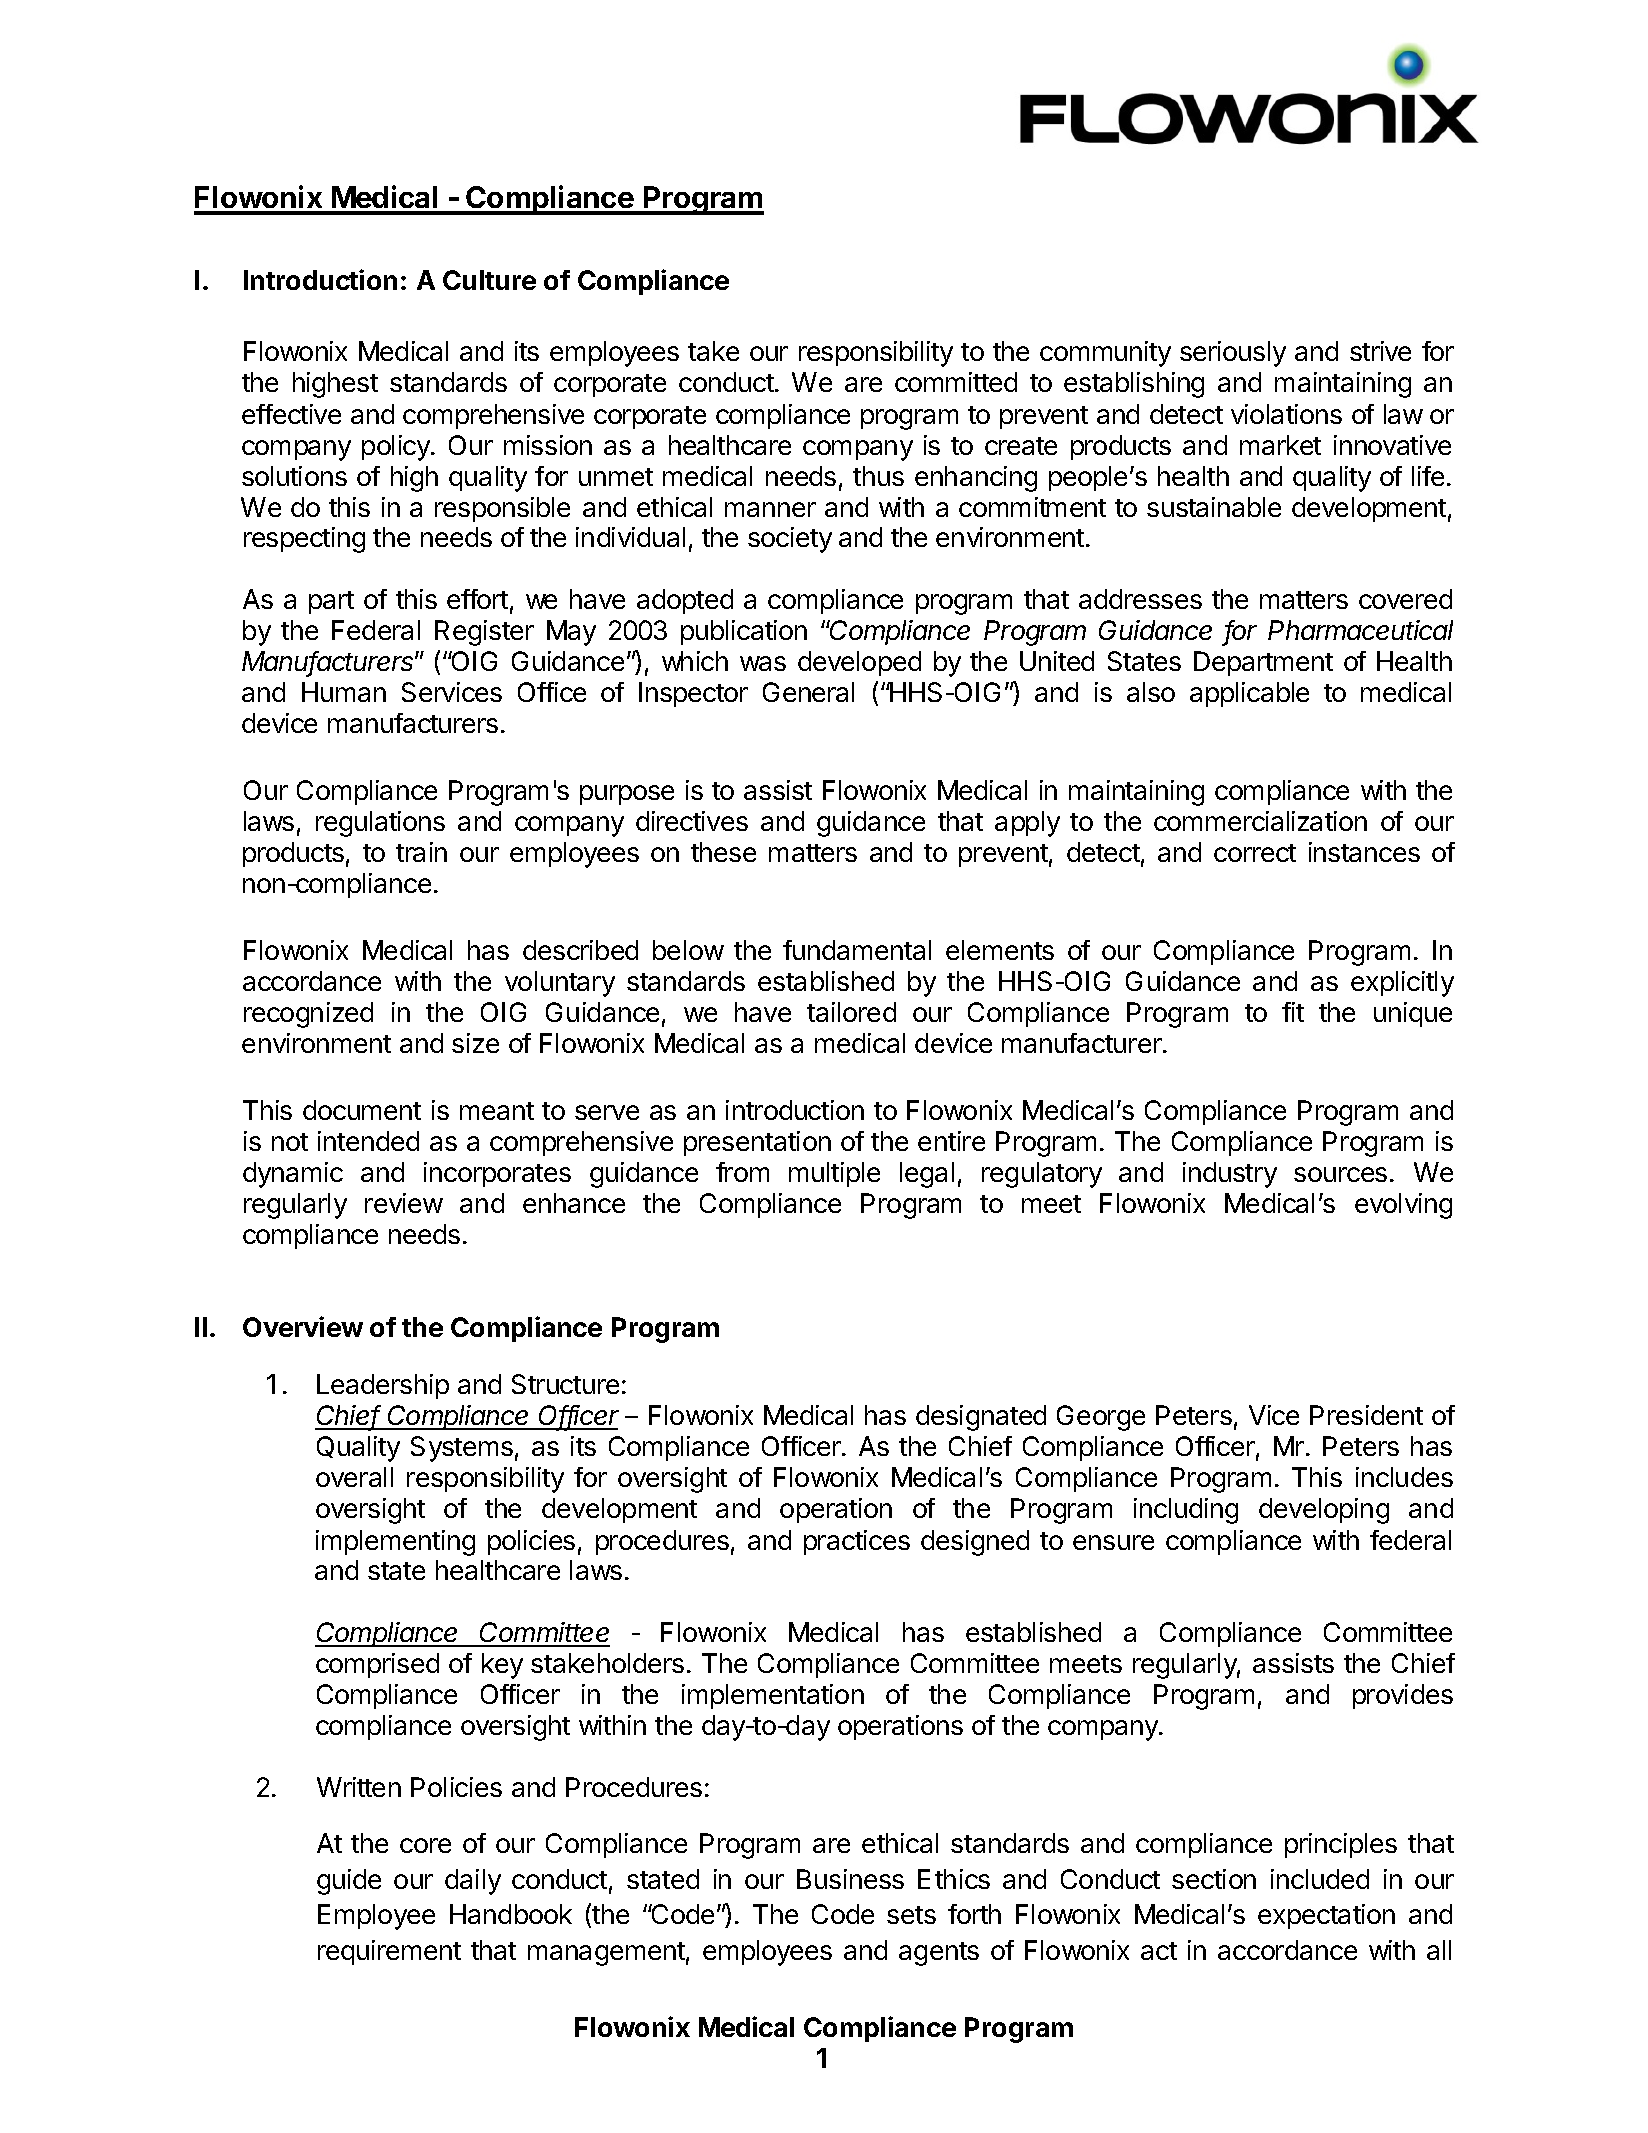 The image size is (1648, 2133). What do you see at coordinates (1340, 1174) in the page?
I see `sources` at bounding box center [1340, 1174].
